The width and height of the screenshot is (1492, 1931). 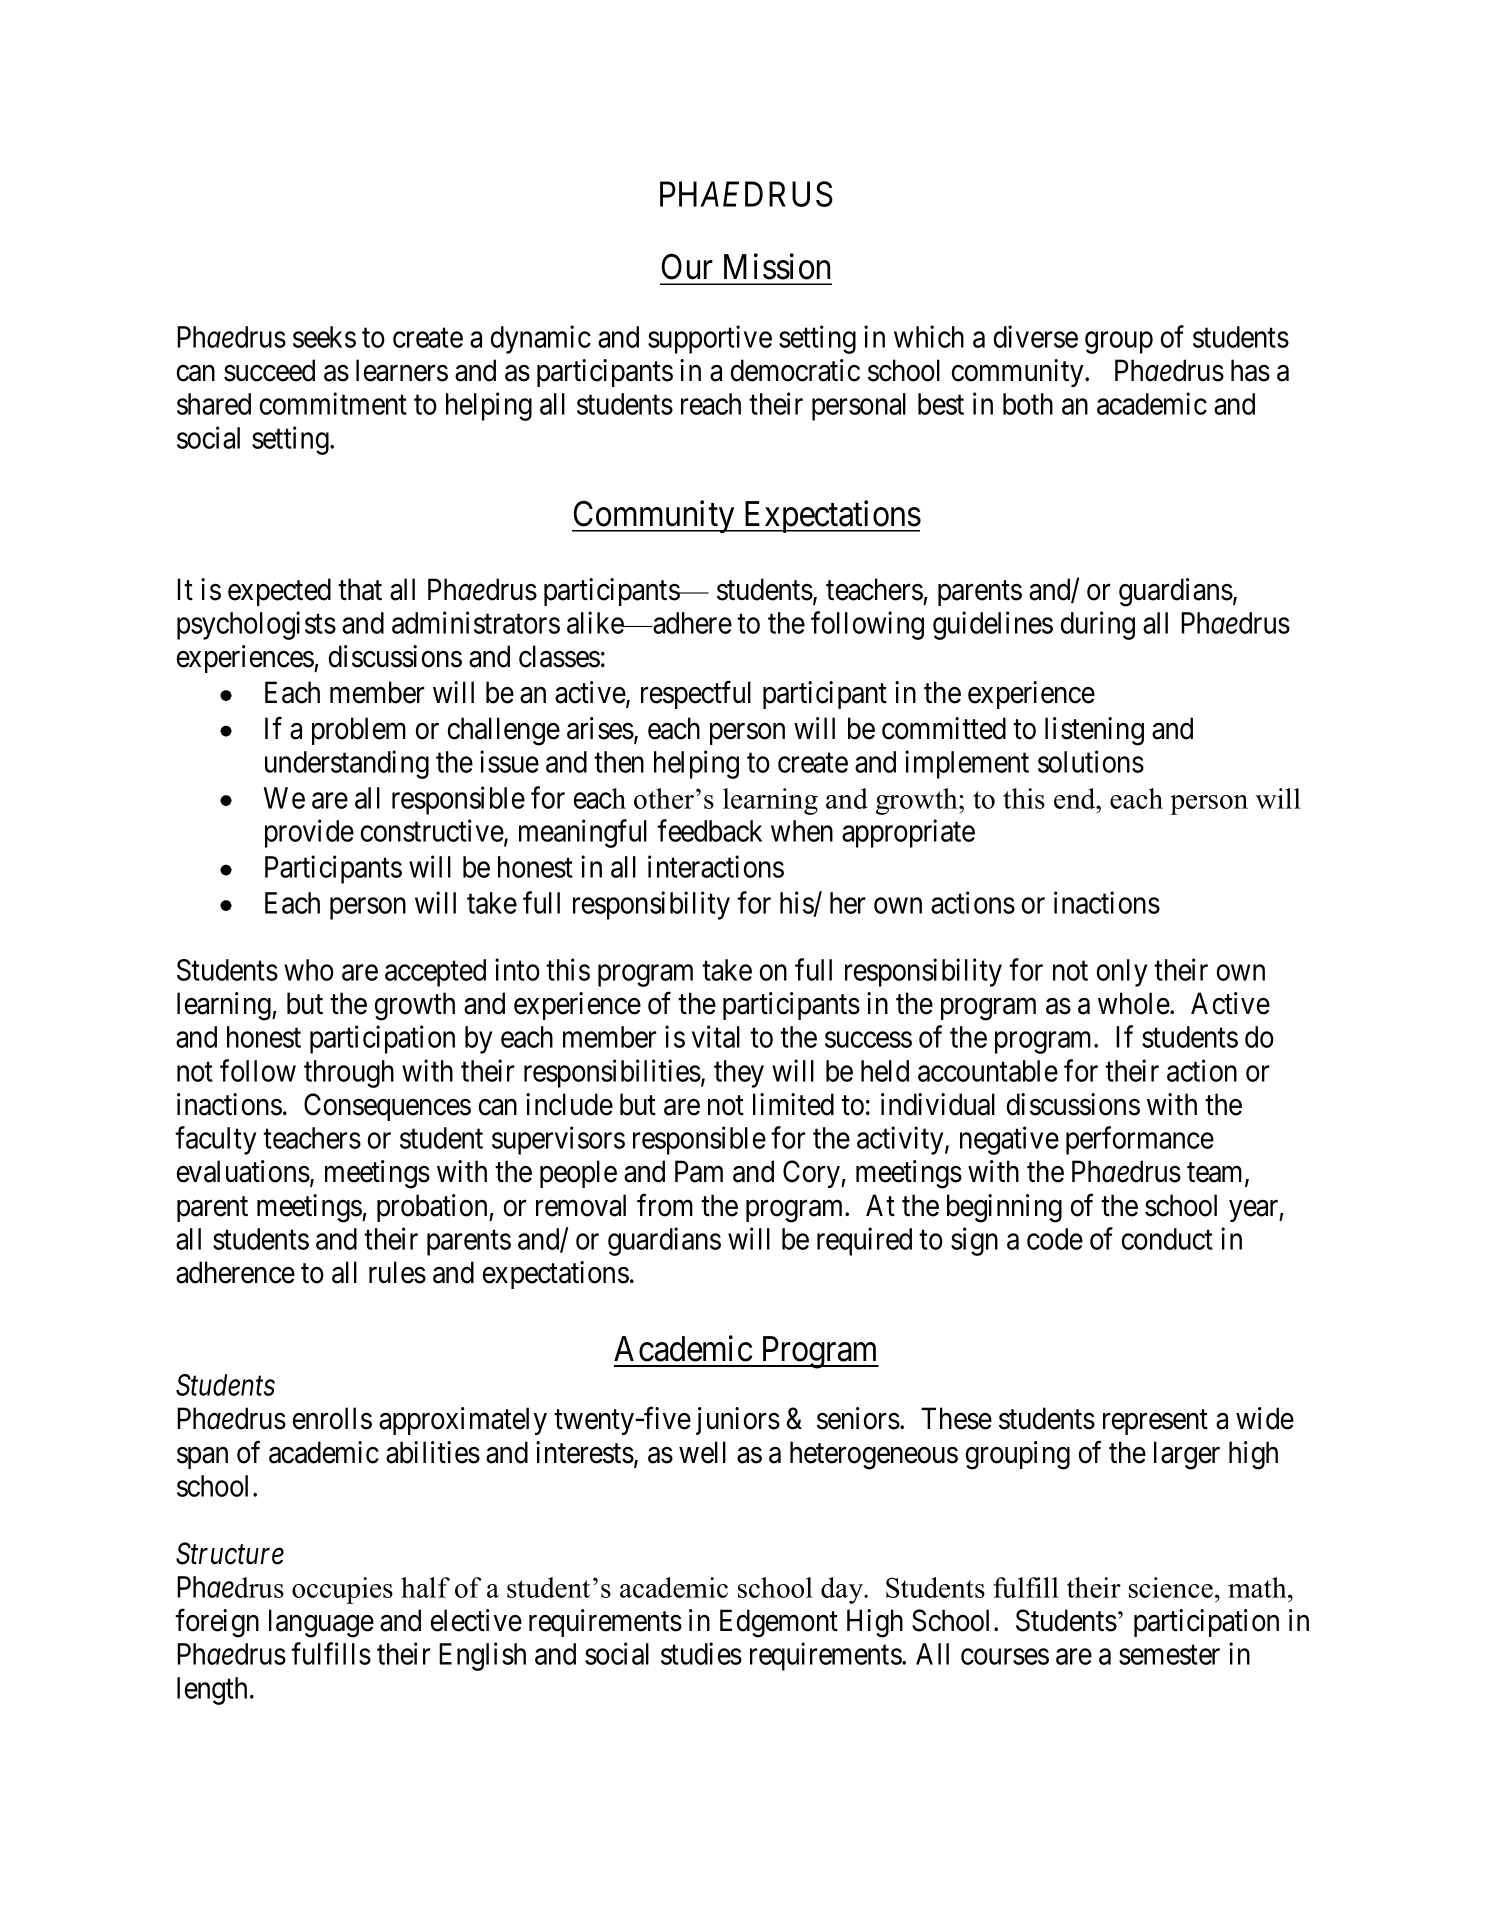 I want to click on semester, so click(x=1169, y=1655).
